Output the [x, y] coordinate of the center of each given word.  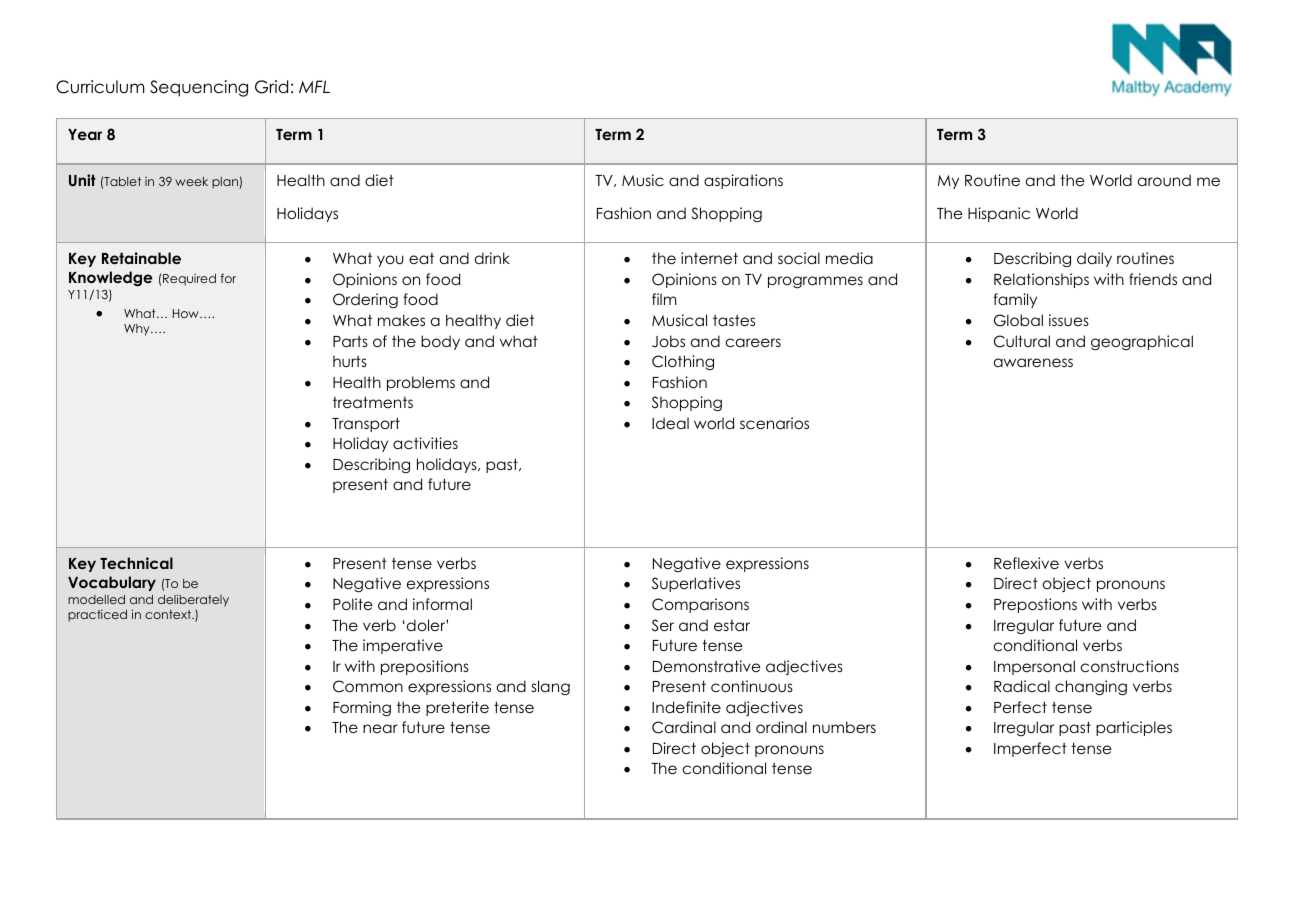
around [1164, 180]
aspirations [743, 181]
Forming [362, 709]
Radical [1022, 686]
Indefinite [686, 707]
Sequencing [199, 88]
